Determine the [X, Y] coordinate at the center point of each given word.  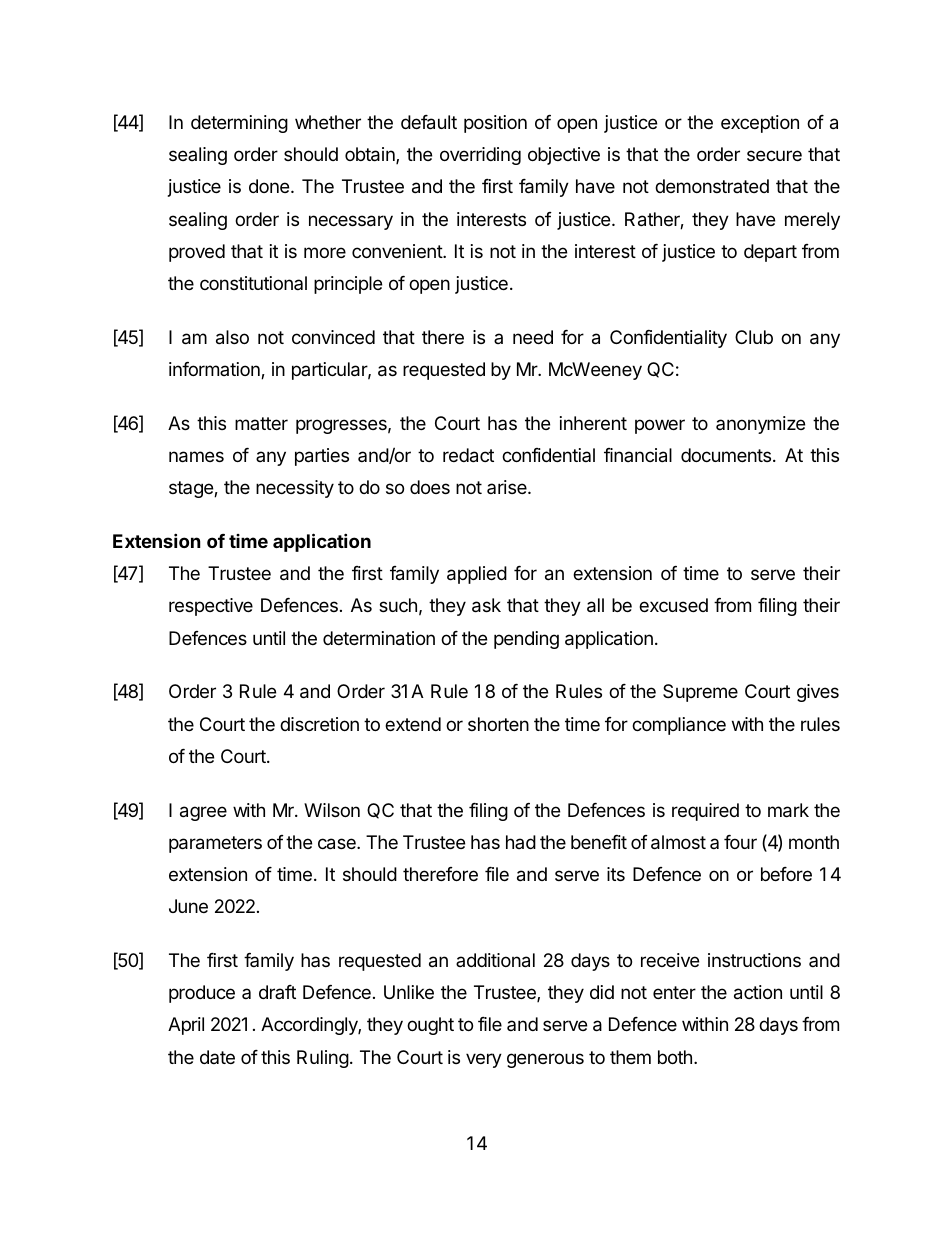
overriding [480, 156]
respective [211, 607]
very [484, 1060]
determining [239, 124]
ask [486, 605]
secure [774, 155]
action [758, 992]
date [217, 1057]
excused [673, 605]
